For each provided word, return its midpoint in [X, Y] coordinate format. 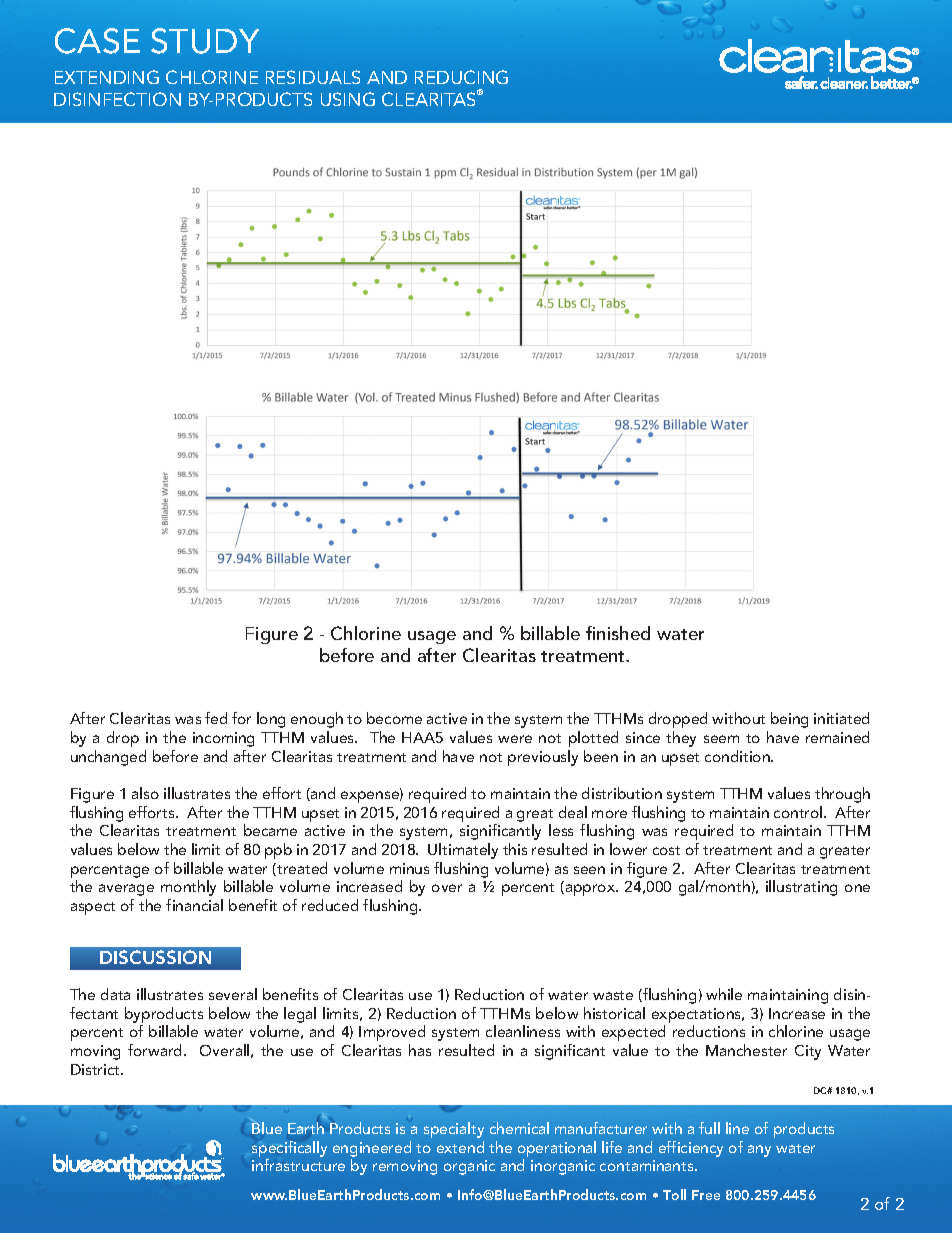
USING [348, 99]
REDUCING [461, 77]
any [759, 1151]
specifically [289, 1150]
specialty [454, 1130]
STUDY [205, 41]
